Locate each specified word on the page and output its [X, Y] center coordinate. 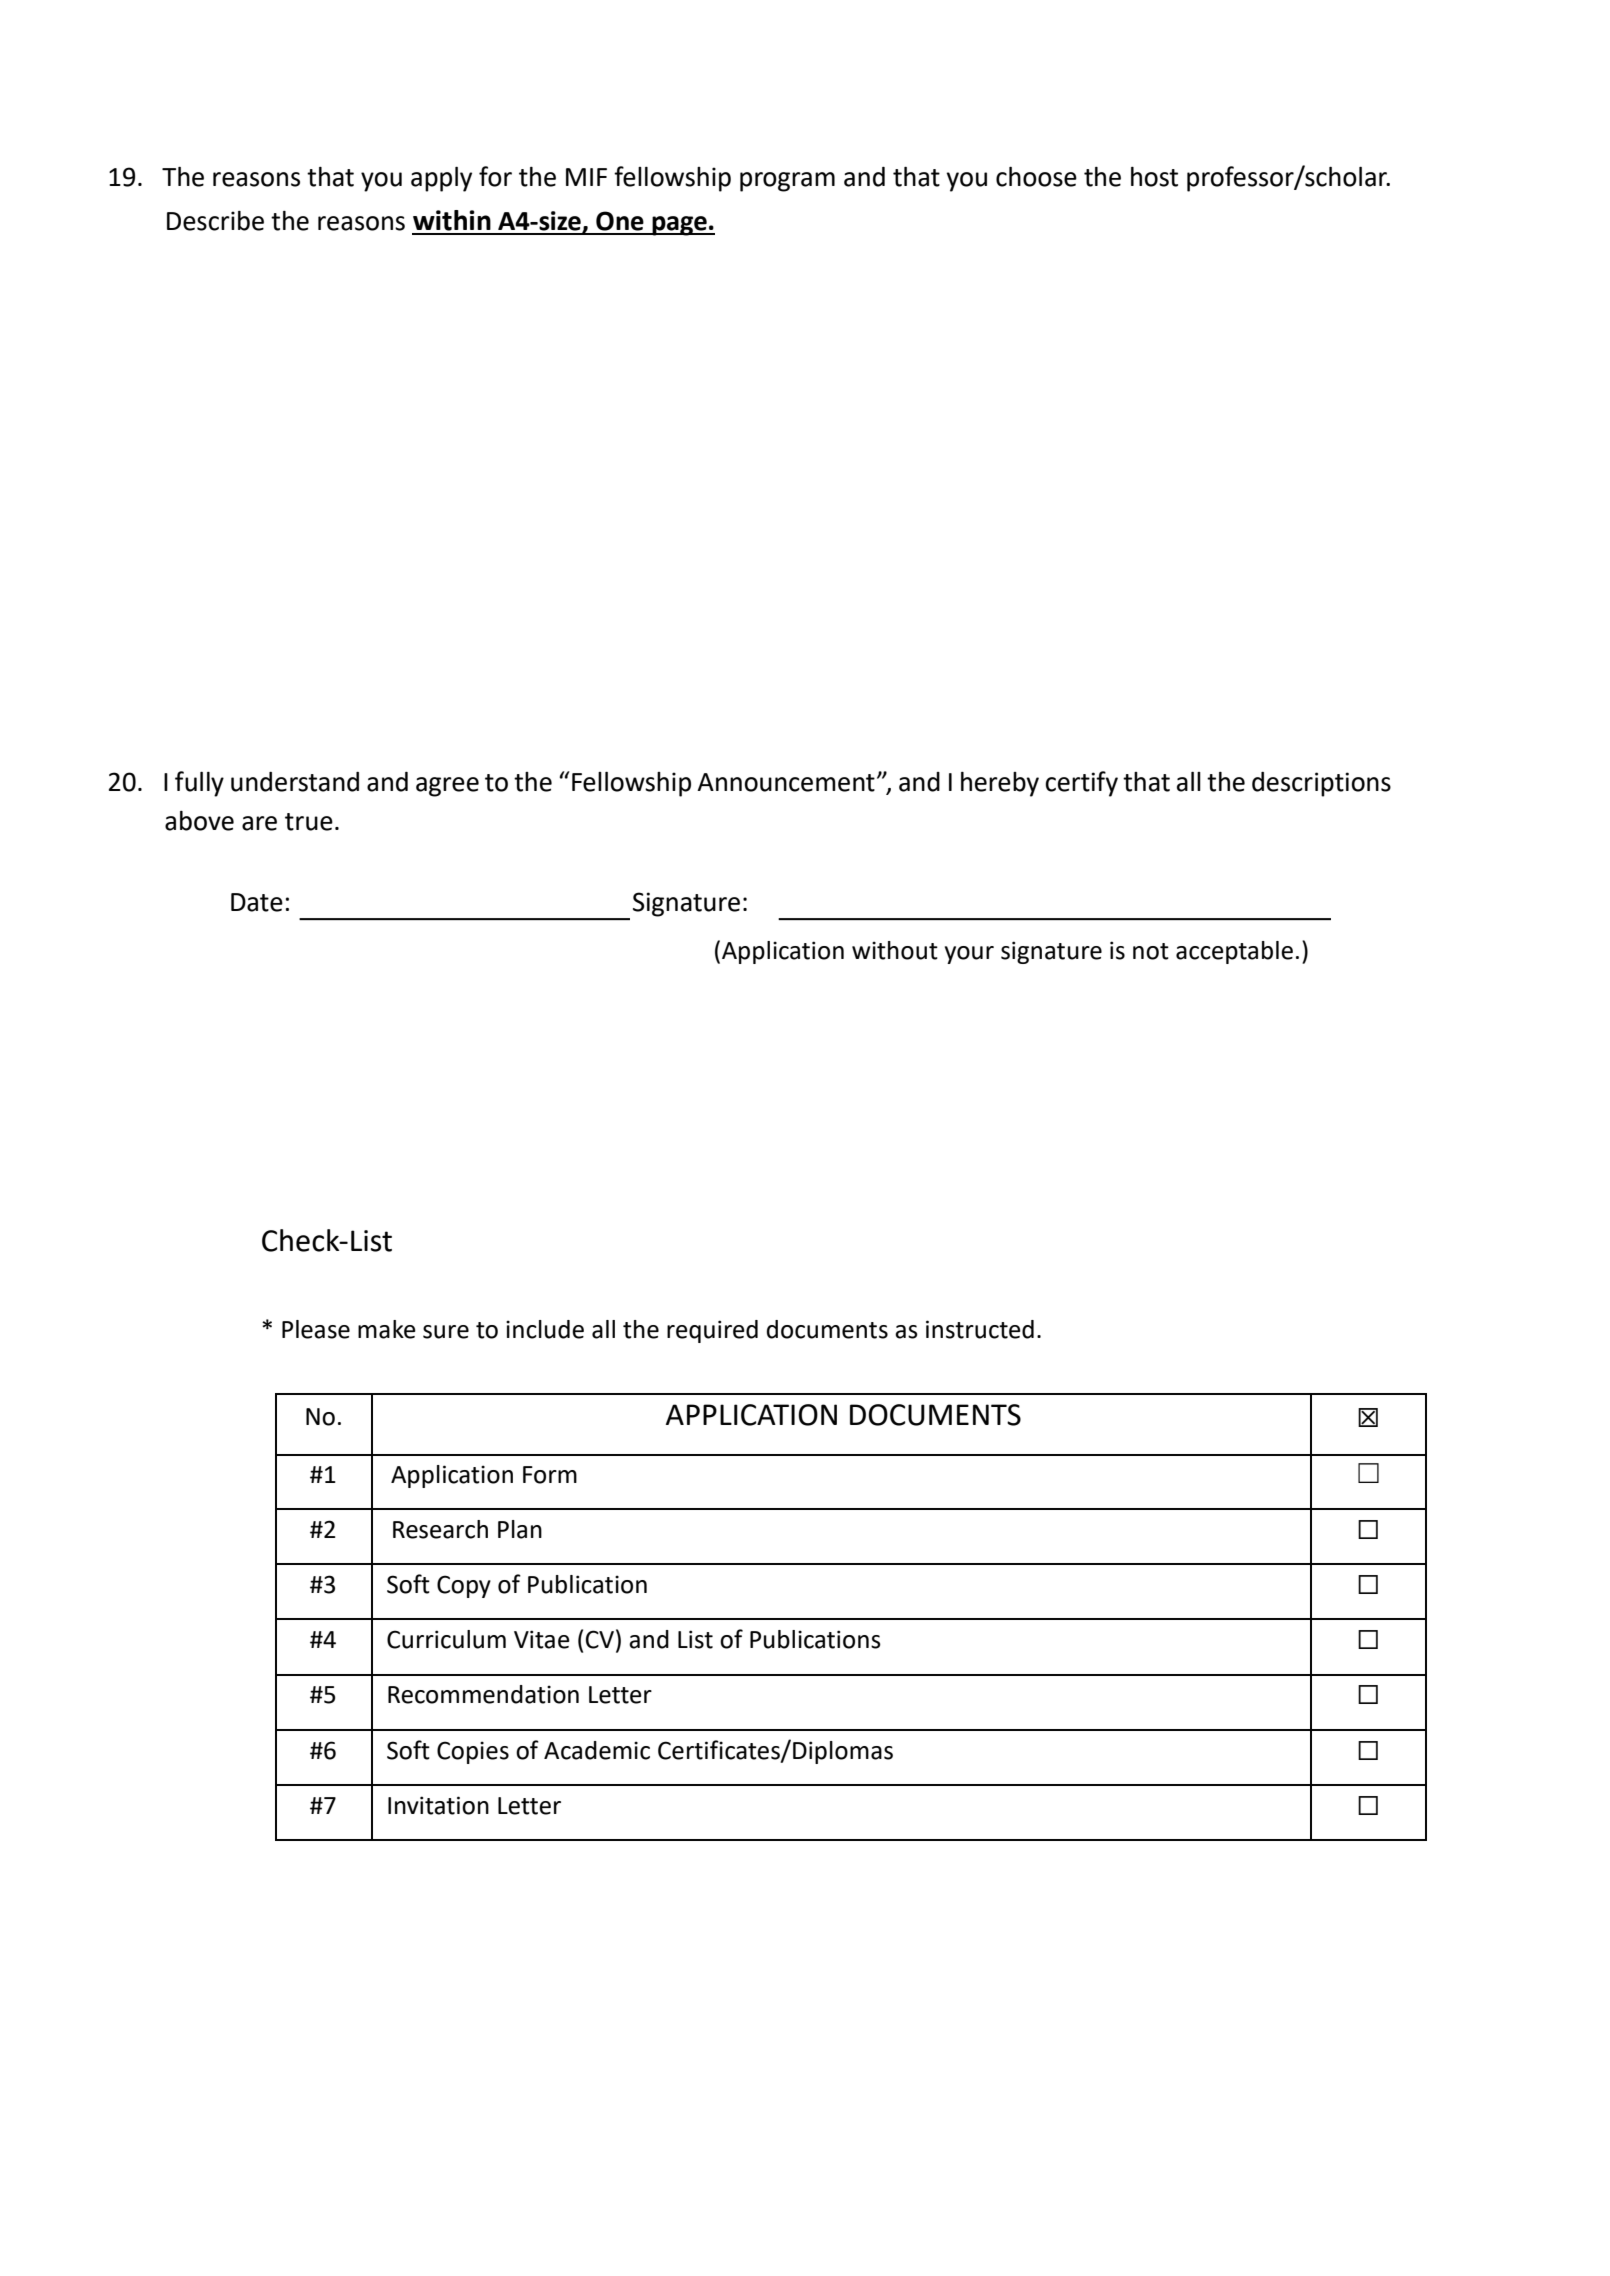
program [787, 182]
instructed [980, 1329]
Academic [597, 1750]
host [1154, 177]
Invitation [438, 1805]
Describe [215, 221]
